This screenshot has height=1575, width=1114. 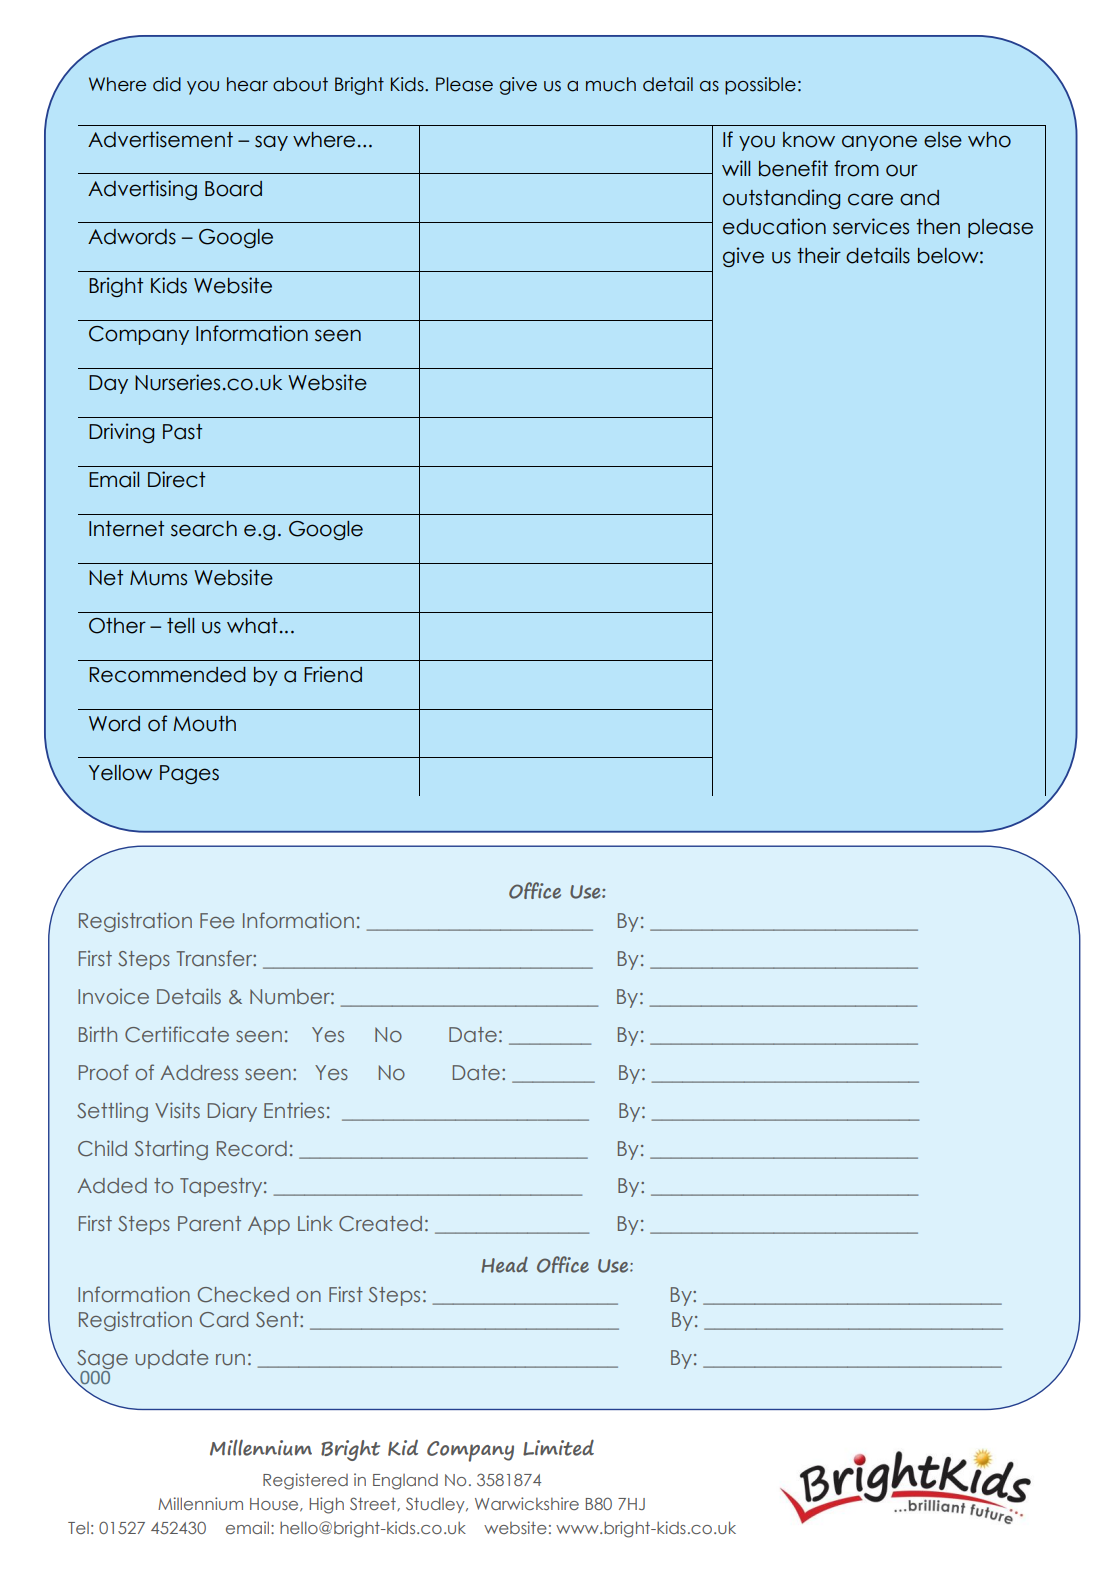 What do you see at coordinates (611, 84) in the screenshot?
I see `much` at bounding box center [611, 84].
